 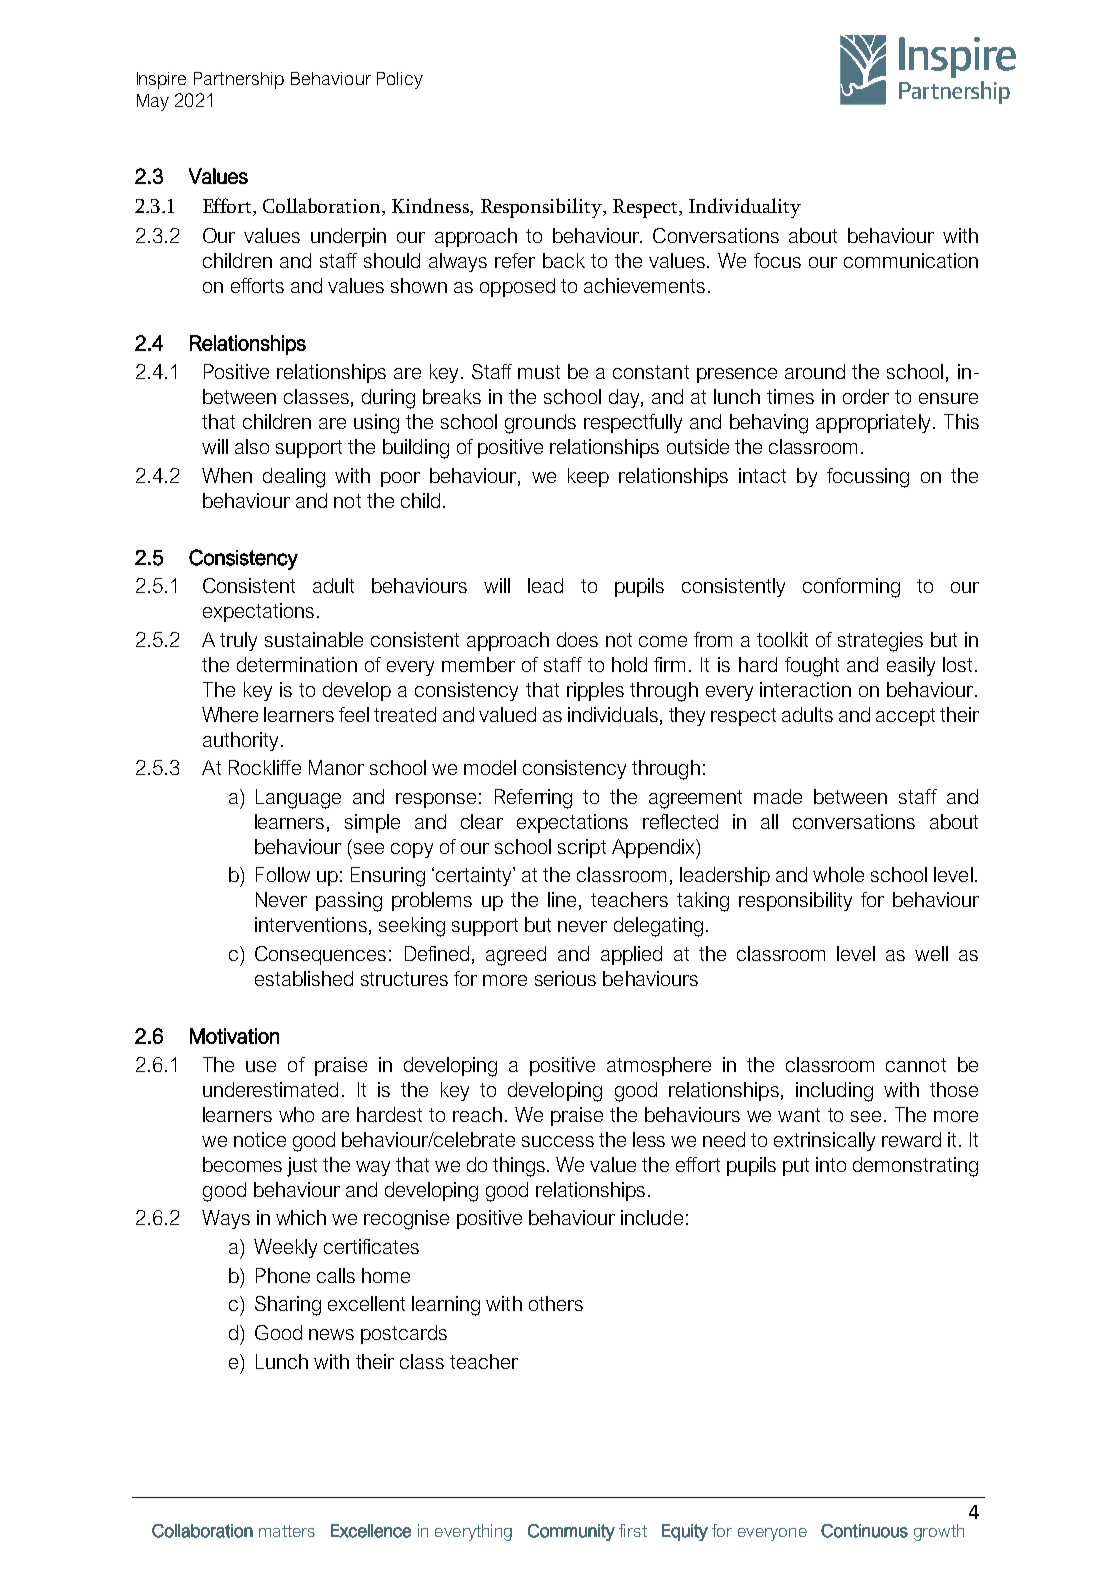 I want to click on serious, so click(x=565, y=978).
